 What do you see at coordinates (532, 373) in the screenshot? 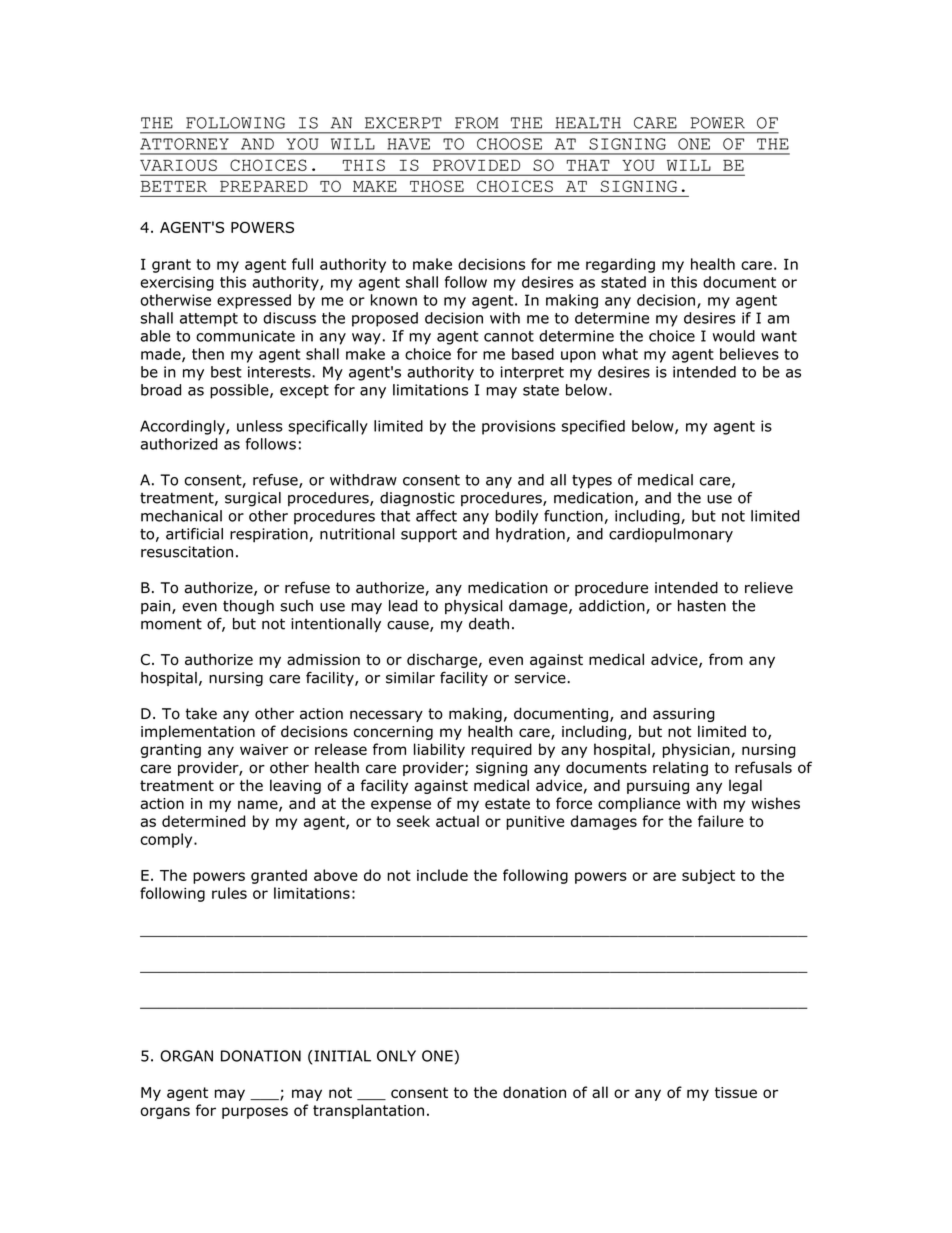
I see `interpret` at bounding box center [532, 373].
